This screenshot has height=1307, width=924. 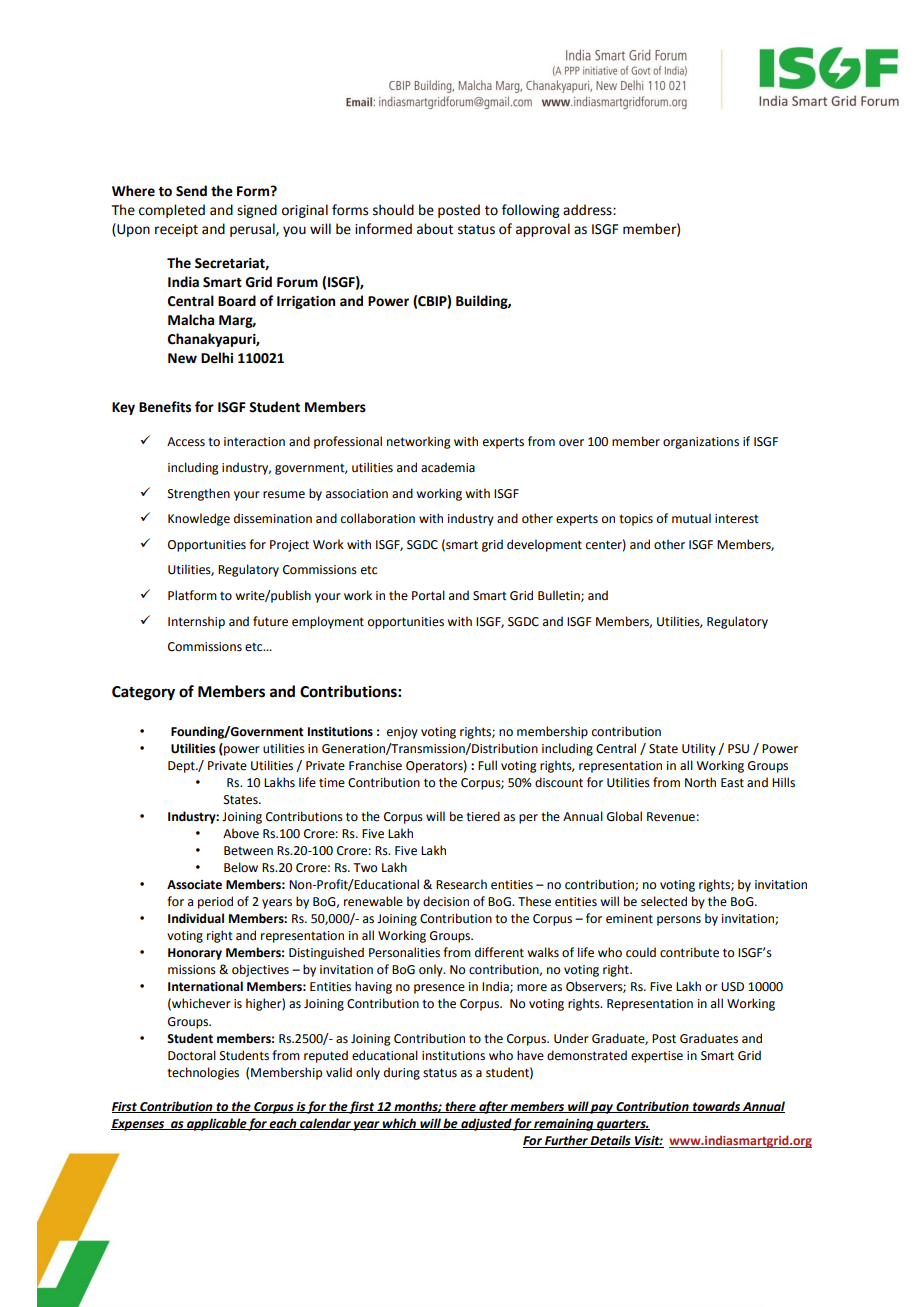 What do you see at coordinates (460, 1107) in the screenshot?
I see `there` at bounding box center [460, 1107].
